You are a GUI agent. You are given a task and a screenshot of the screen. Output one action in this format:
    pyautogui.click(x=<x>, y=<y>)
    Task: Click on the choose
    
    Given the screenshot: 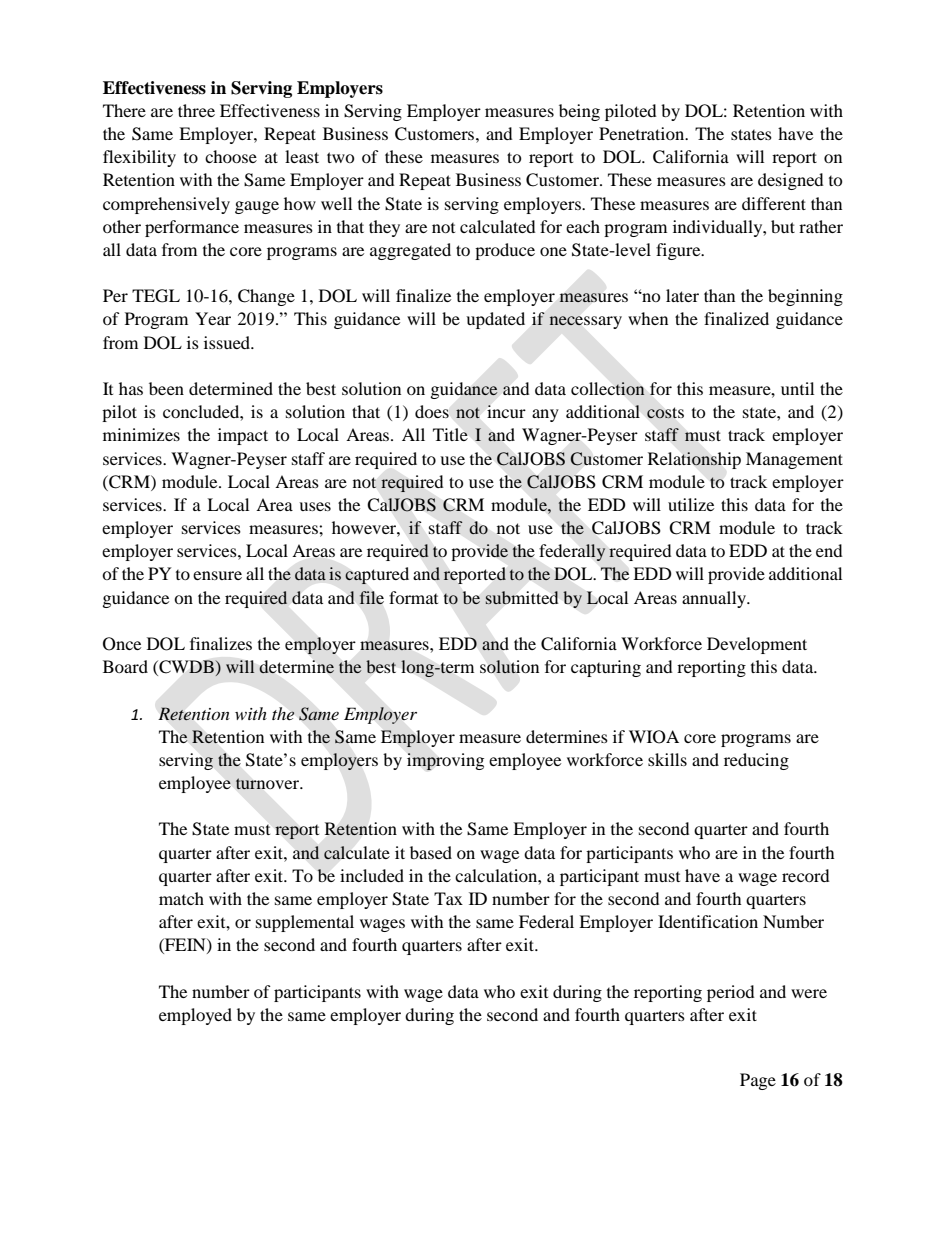 What is the action you would take?
    pyautogui.click(x=231, y=156)
